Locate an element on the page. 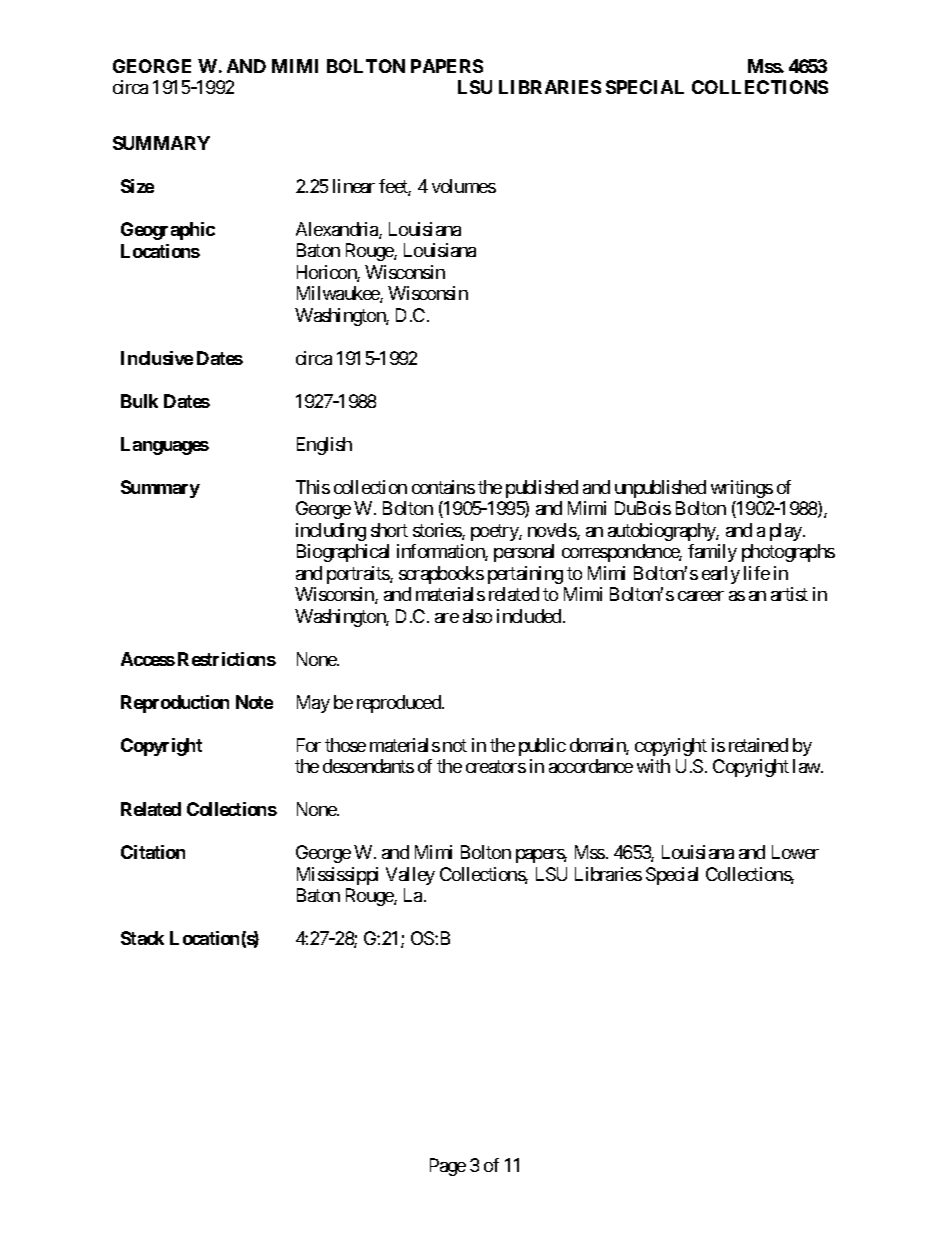  Geographic is located at coordinates (168, 231).
